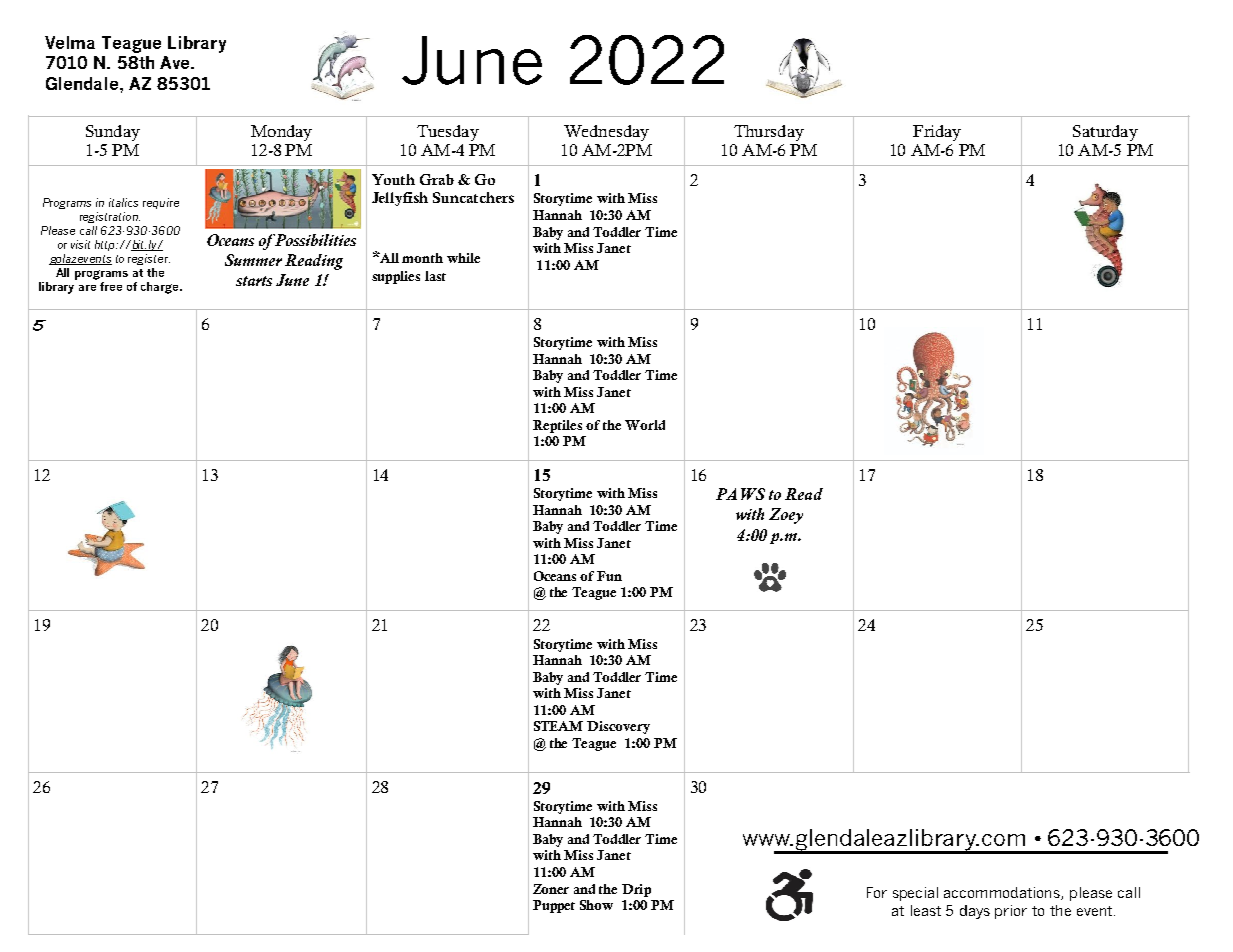 This screenshot has height=952, width=1233. Describe the element at coordinates (937, 133) in the screenshot. I see `Friday` at that location.
